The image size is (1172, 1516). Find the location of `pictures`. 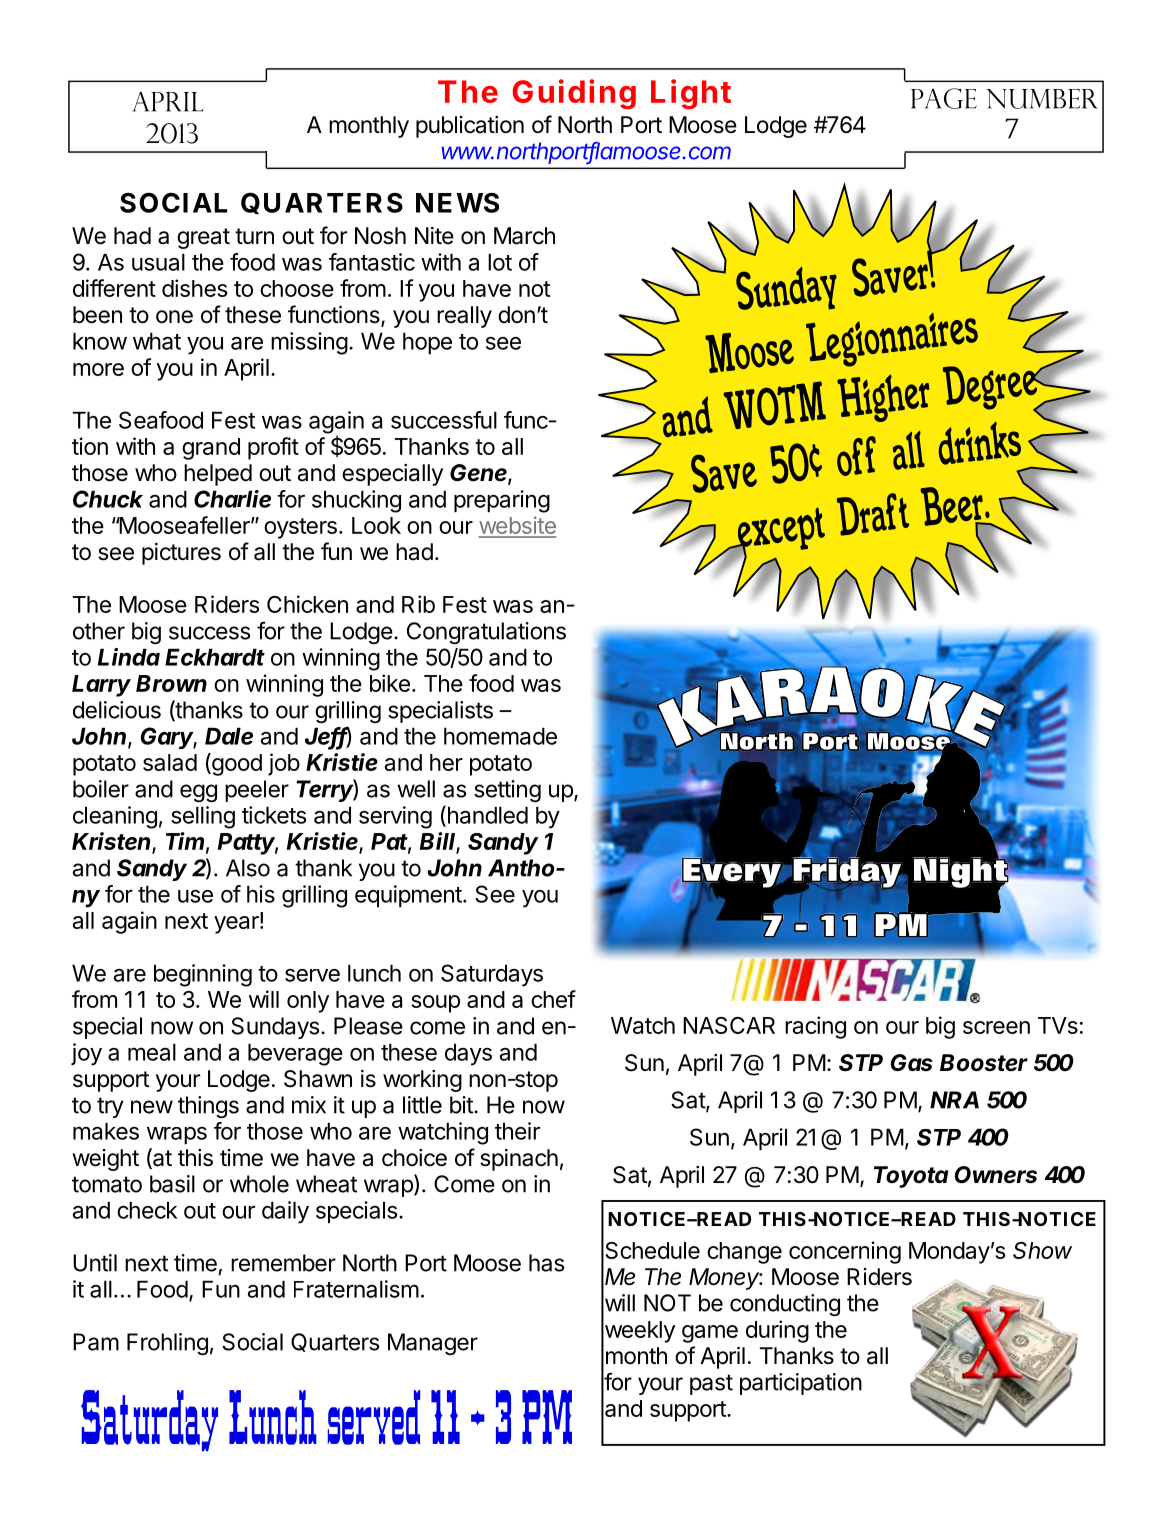

pictures is located at coordinates (181, 554).
